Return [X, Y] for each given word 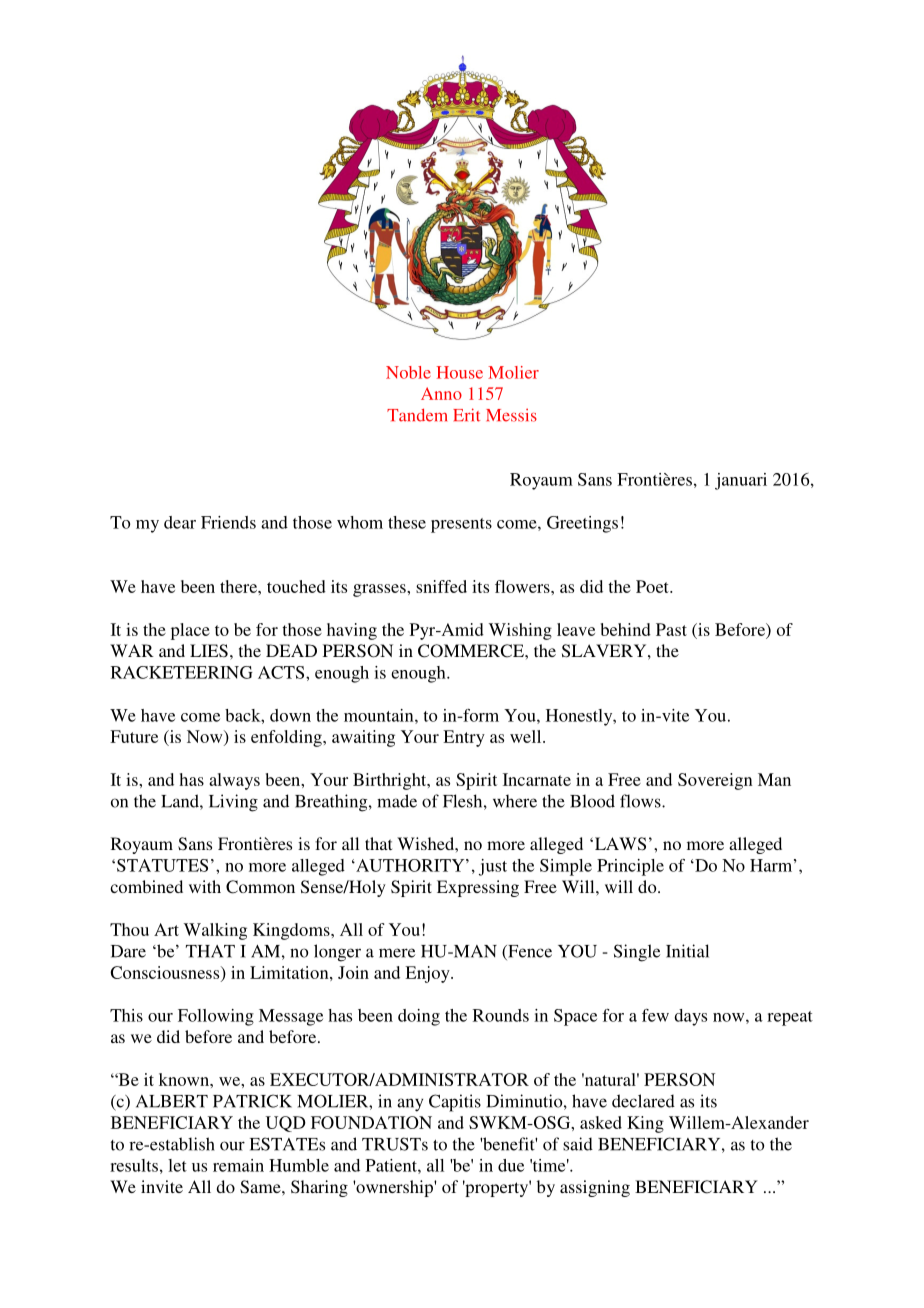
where [515, 801]
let [177, 1165]
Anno [441, 393]
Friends [228, 522]
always [234, 781]
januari [741, 481]
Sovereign [715, 781]
